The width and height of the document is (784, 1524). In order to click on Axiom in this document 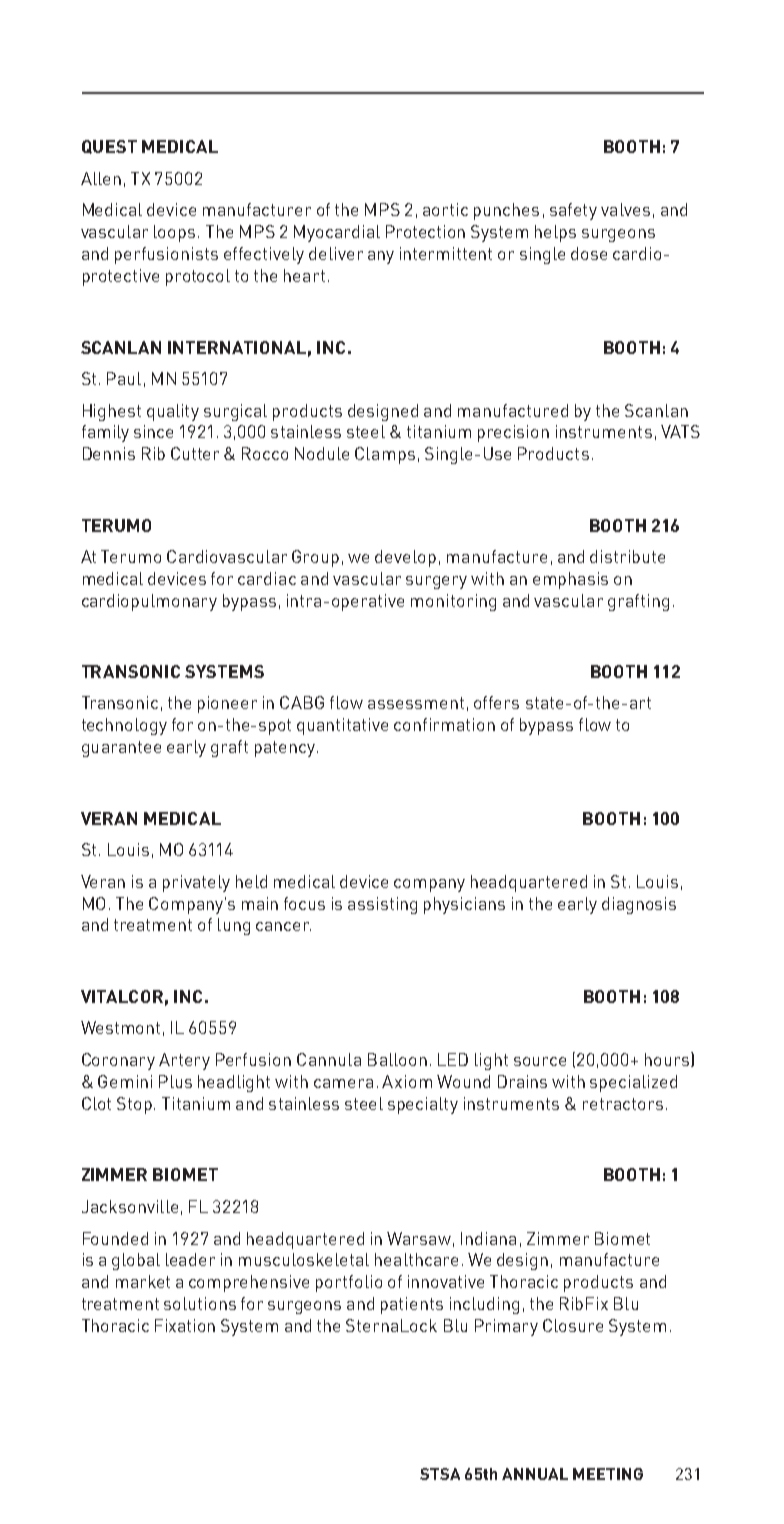, I will do `click(407, 1081)`.
